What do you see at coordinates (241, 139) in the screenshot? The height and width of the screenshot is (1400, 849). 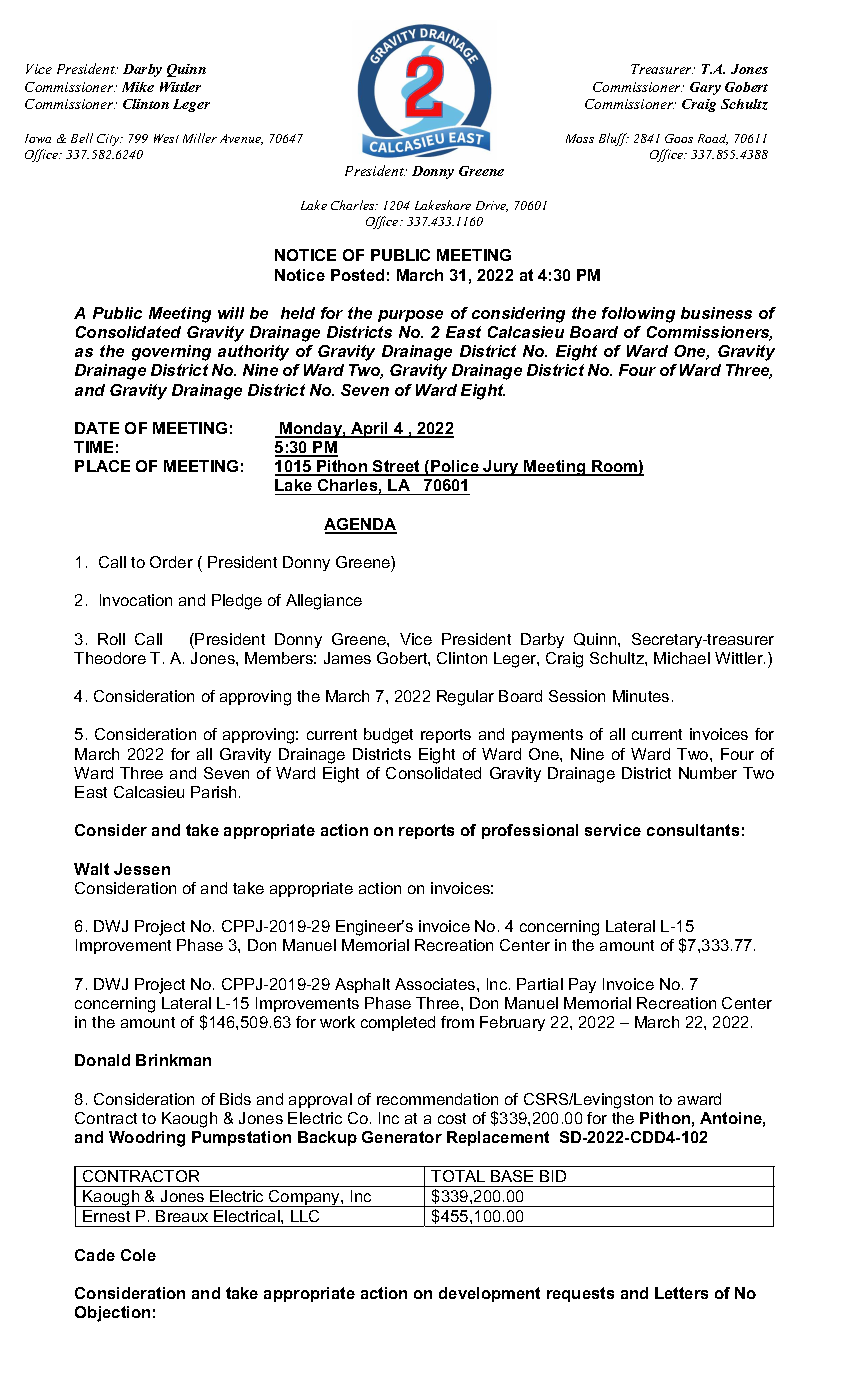 I see `Avenue` at bounding box center [241, 139].
